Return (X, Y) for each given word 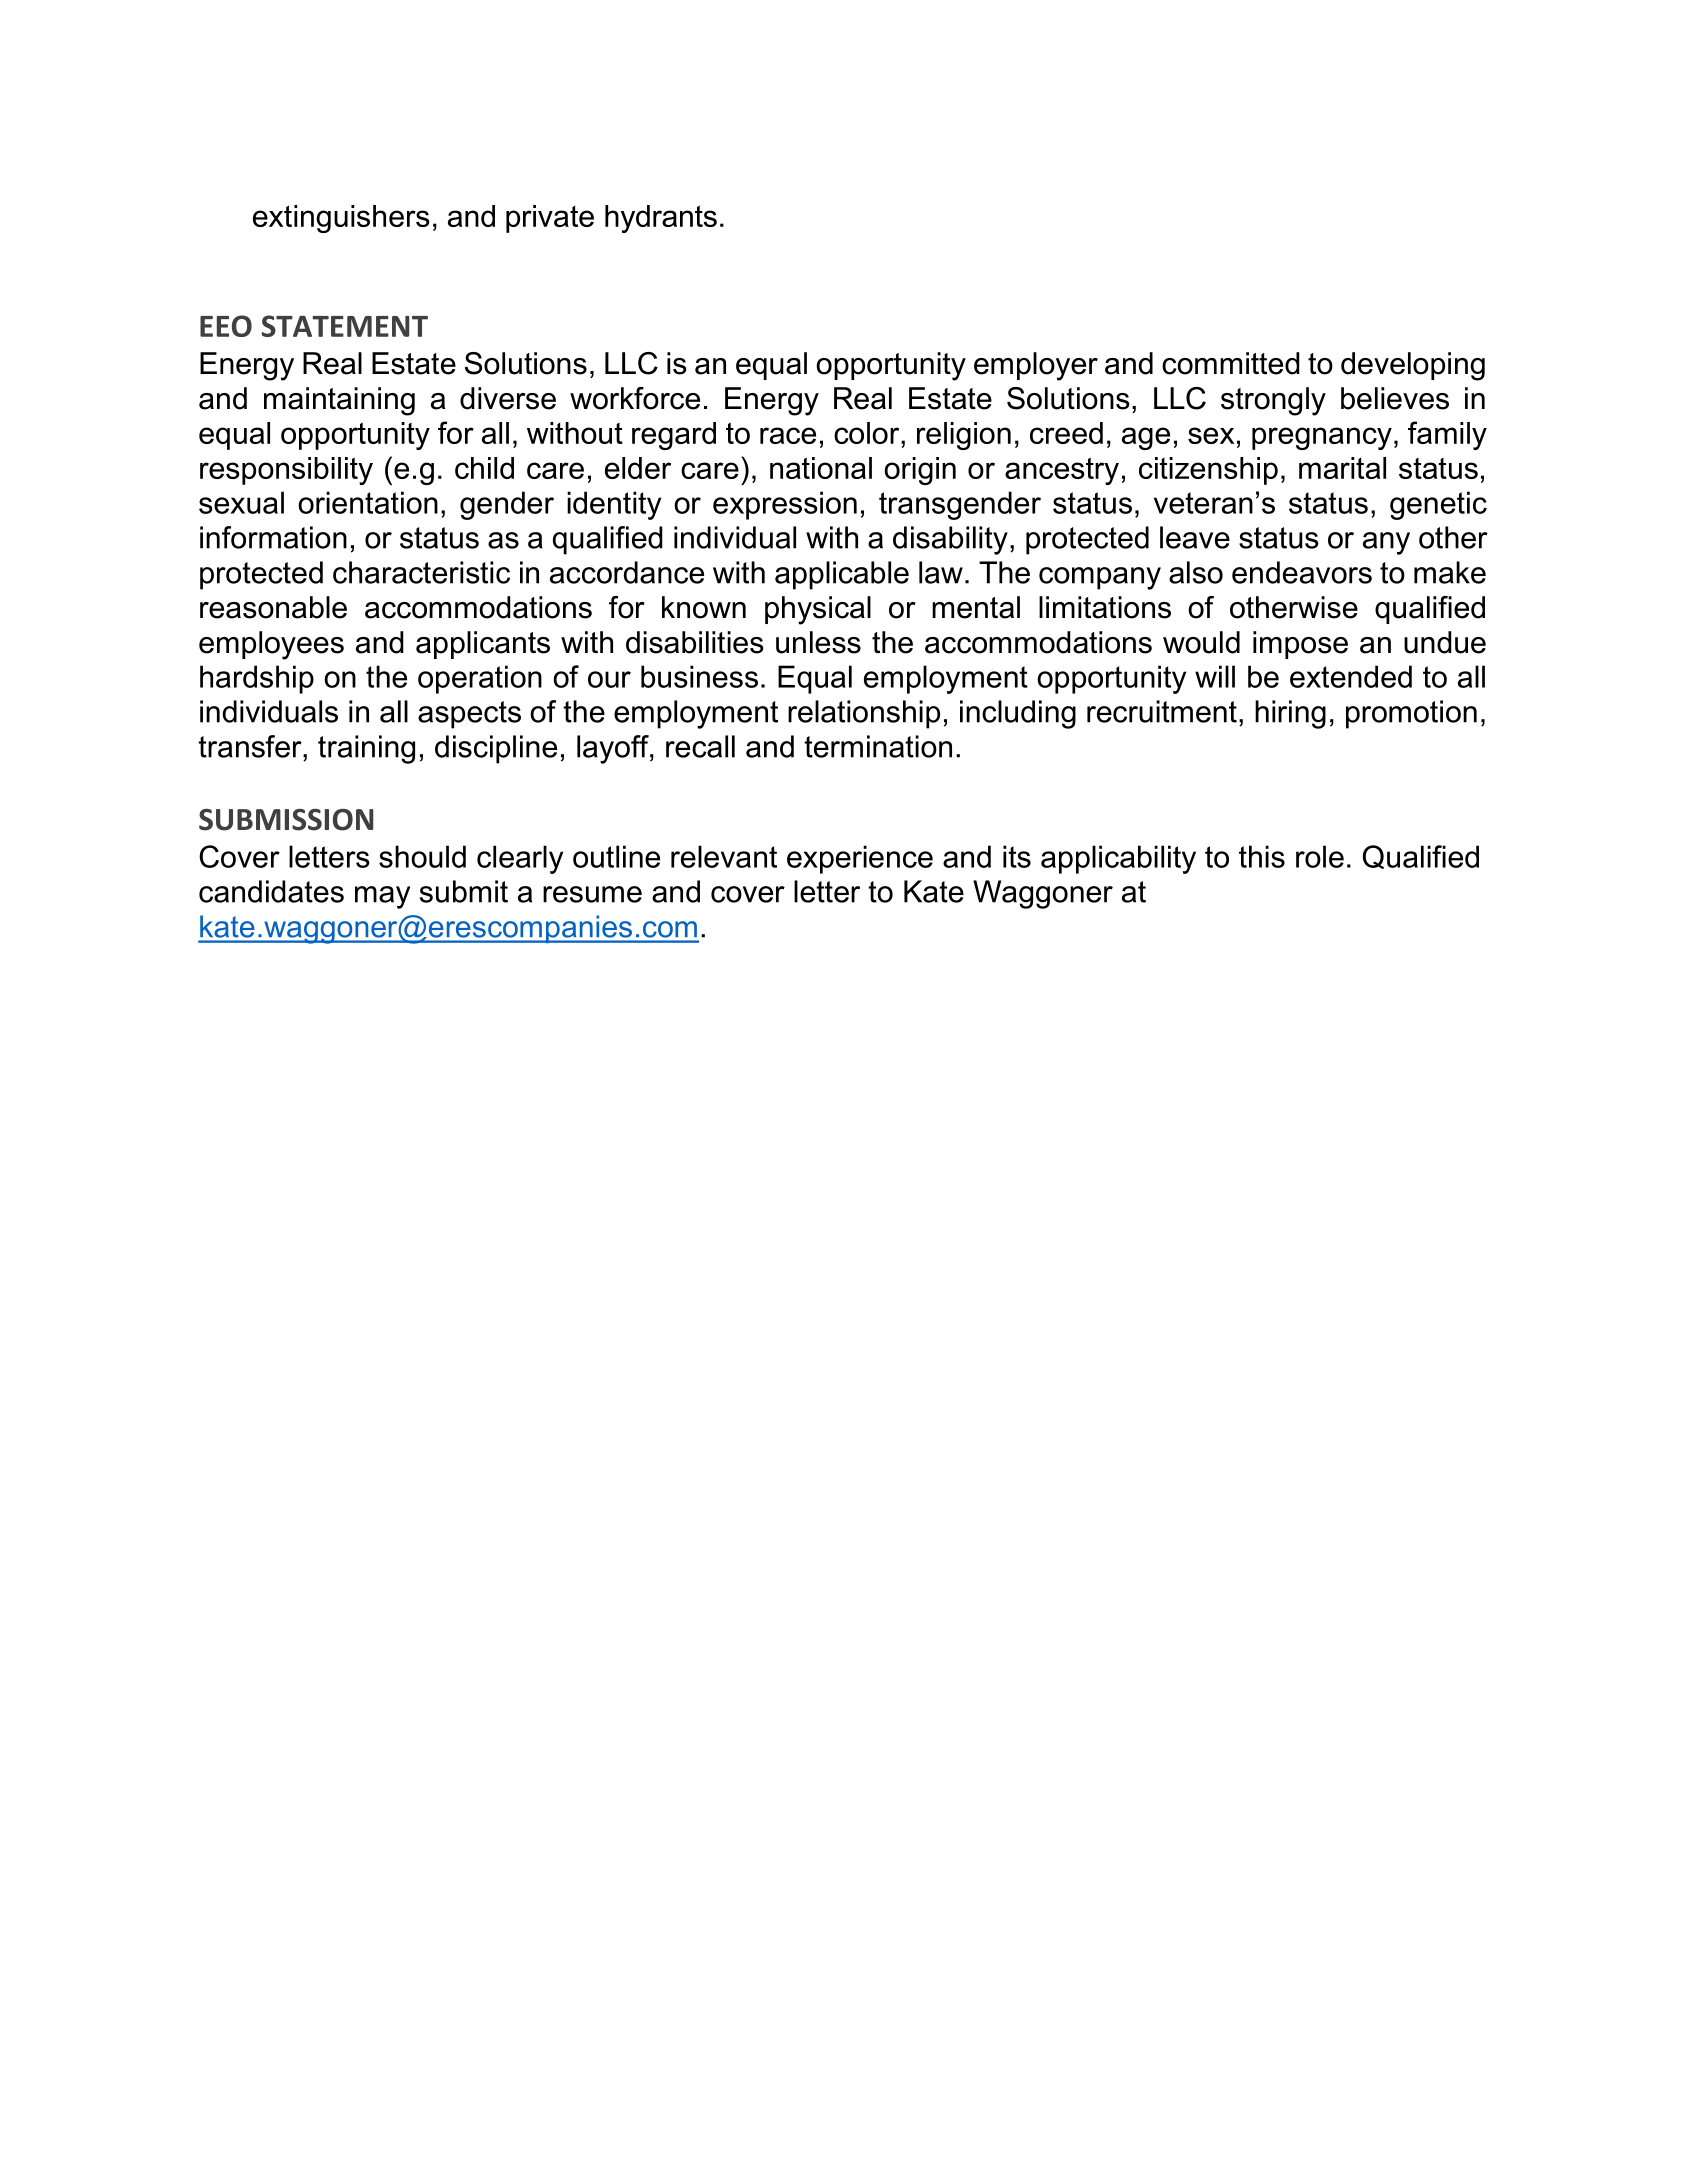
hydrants (661, 219)
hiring (1290, 714)
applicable (842, 575)
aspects (469, 715)
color (868, 433)
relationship (864, 714)
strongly (1273, 401)
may (382, 897)
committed (1231, 363)
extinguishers (341, 219)
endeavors (1302, 572)
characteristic (421, 572)
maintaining (339, 401)
